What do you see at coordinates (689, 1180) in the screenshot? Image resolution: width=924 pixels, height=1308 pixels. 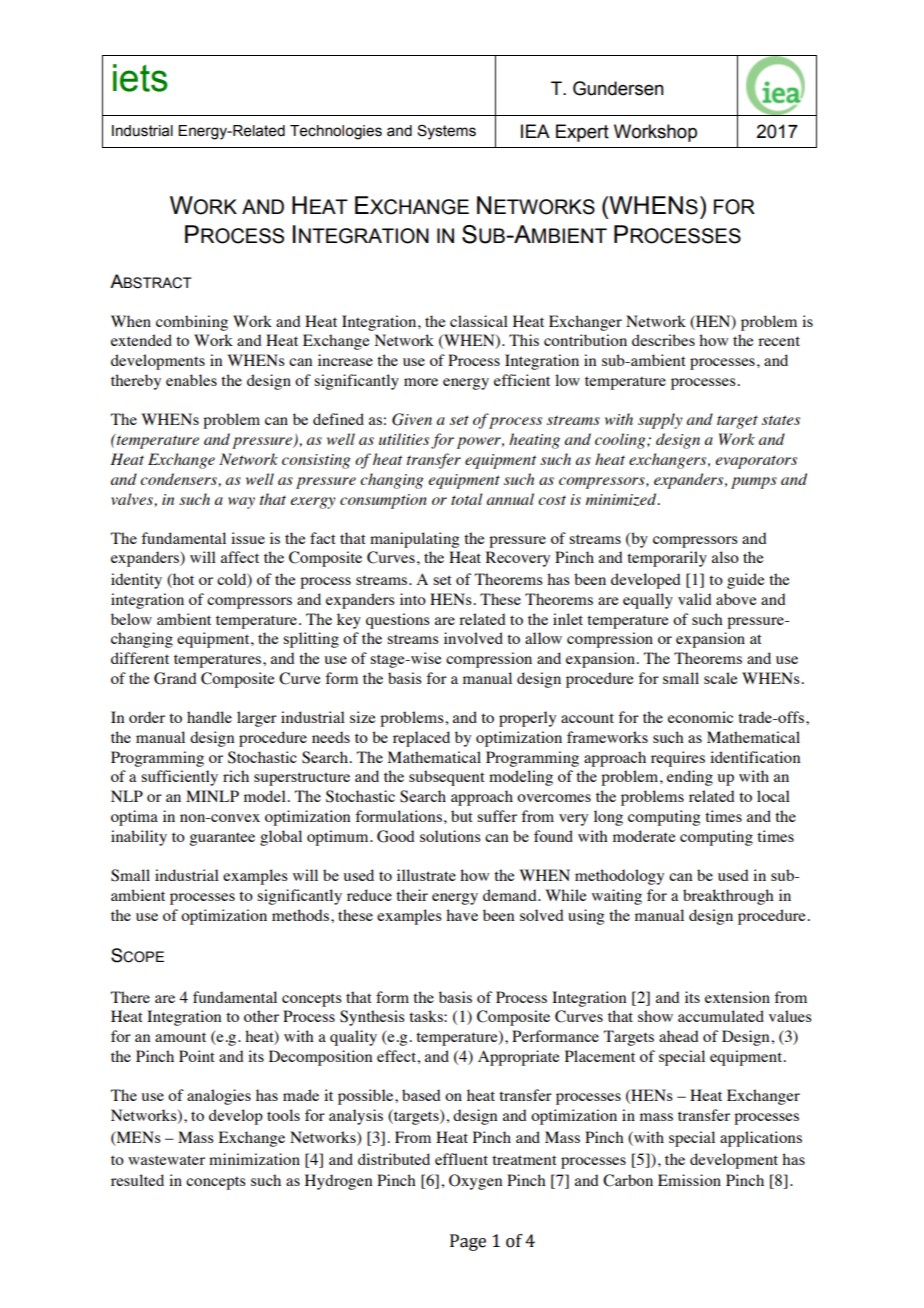 I see `Emission` at bounding box center [689, 1180].
